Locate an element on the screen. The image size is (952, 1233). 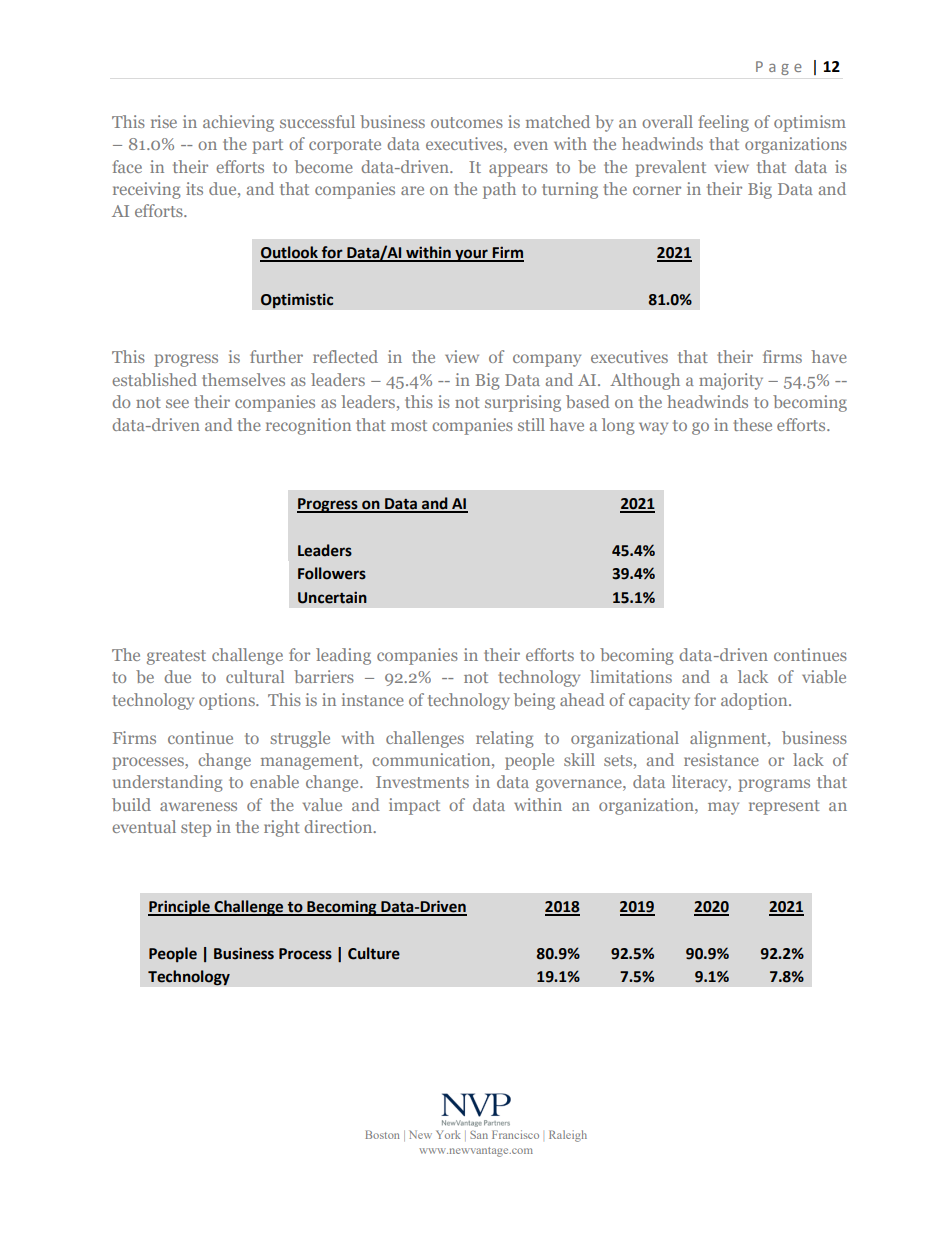
surprising is located at coordinates (523, 403).
